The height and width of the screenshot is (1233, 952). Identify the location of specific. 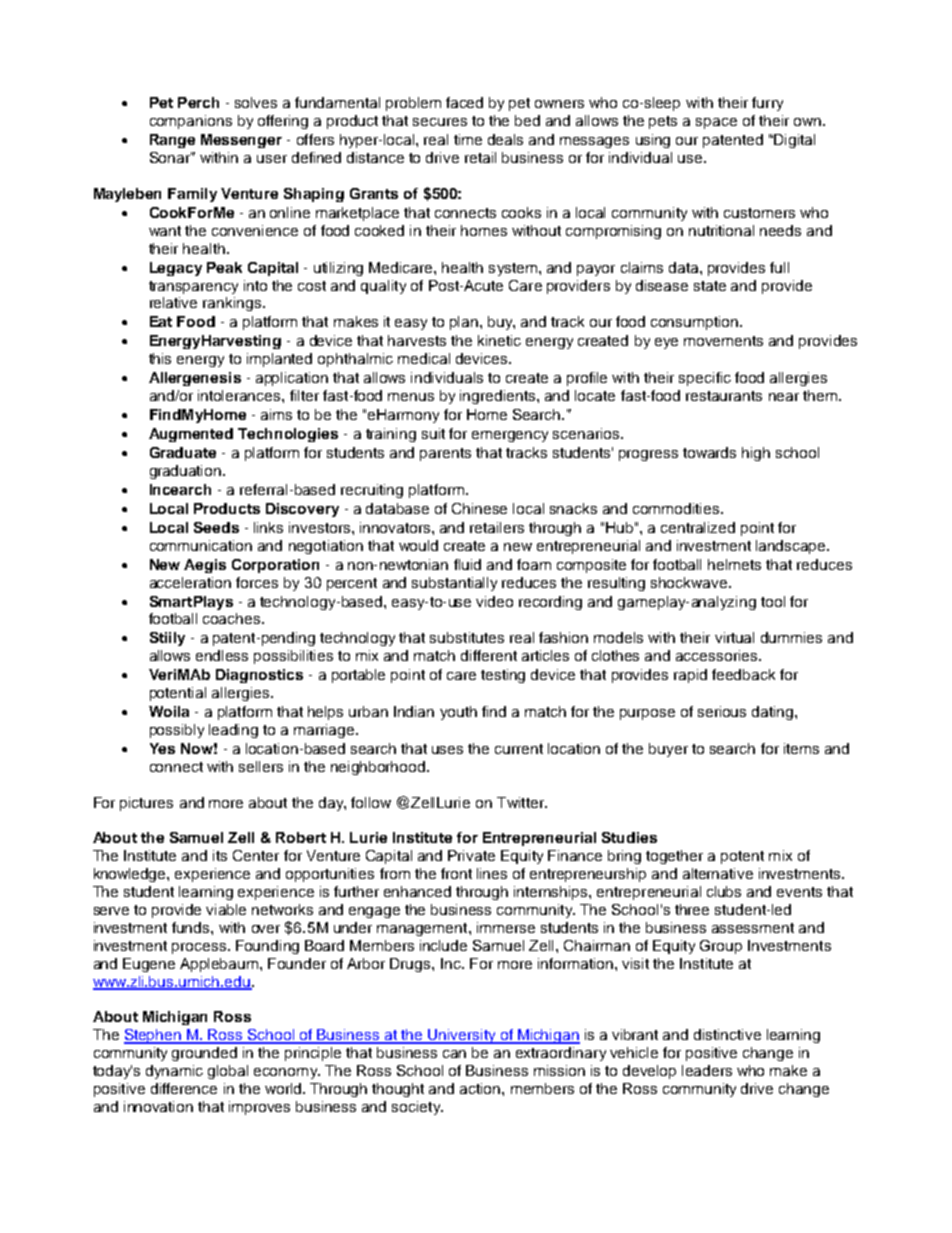
(705, 379).
